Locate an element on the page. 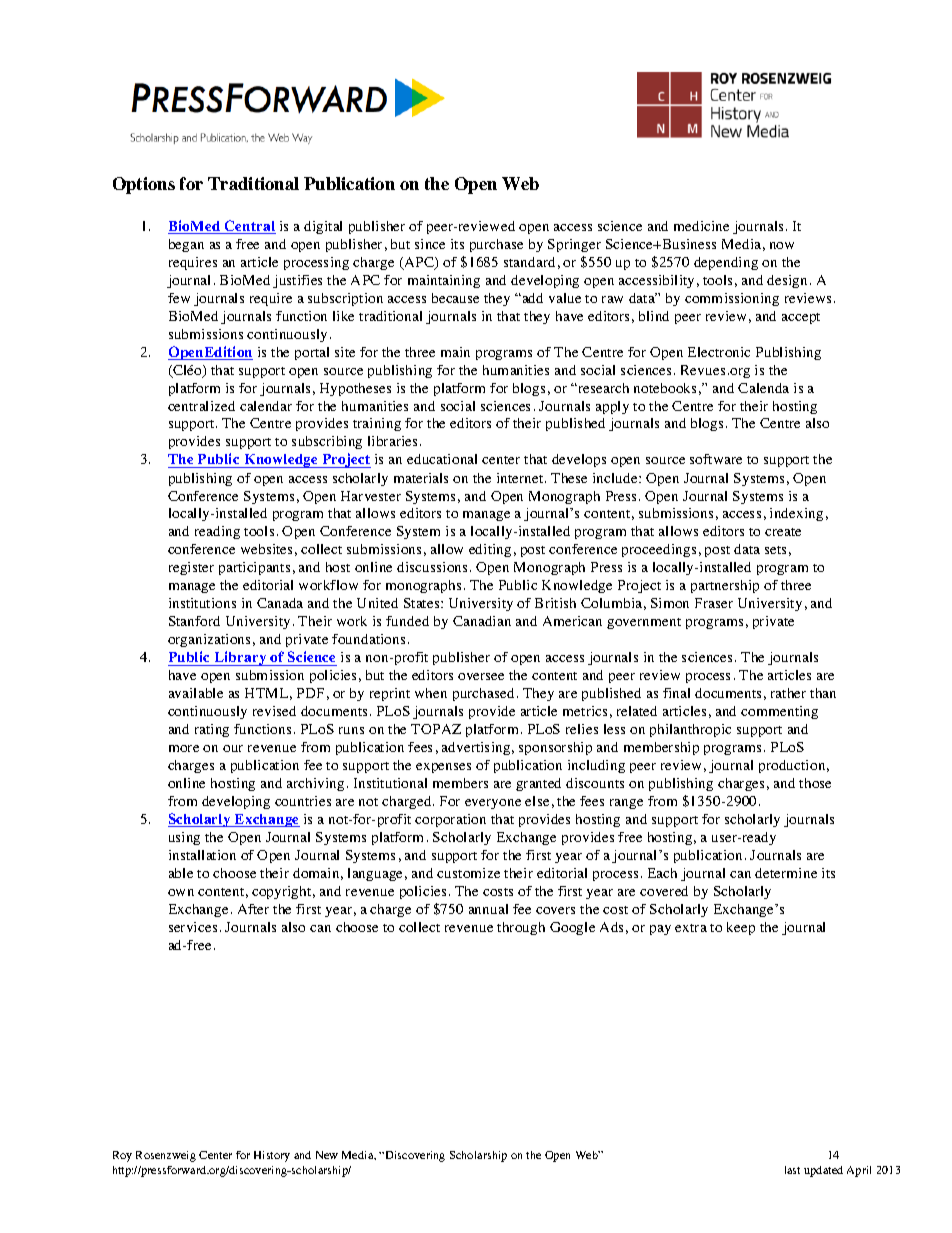  since is located at coordinates (430, 244).
